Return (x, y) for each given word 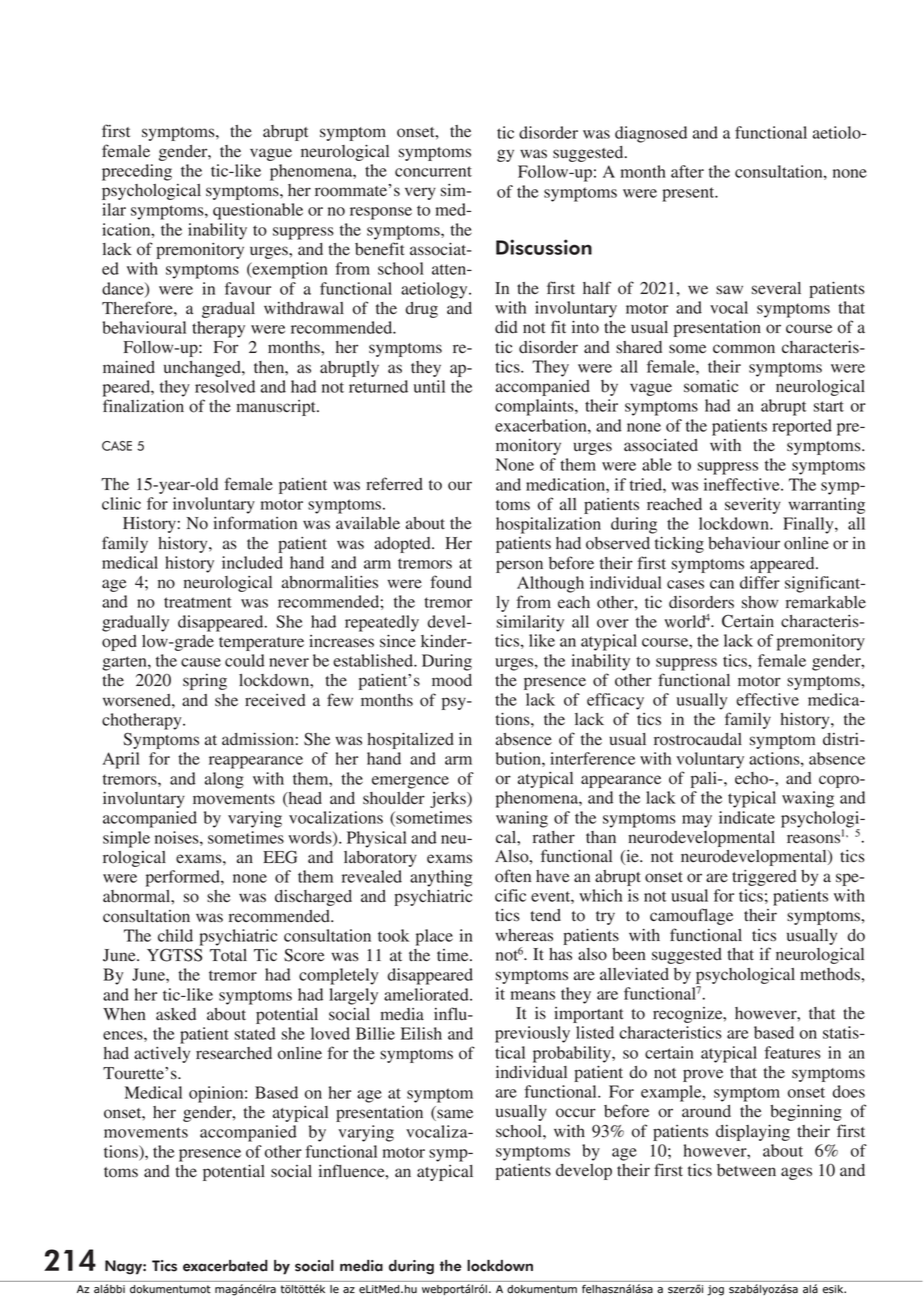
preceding (137, 172)
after (687, 171)
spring (205, 682)
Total (228, 955)
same (454, 1115)
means (533, 995)
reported (802, 427)
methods (831, 974)
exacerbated (225, 1266)
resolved (225, 386)
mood (452, 680)
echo (752, 778)
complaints (535, 407)
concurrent (433, 171)
